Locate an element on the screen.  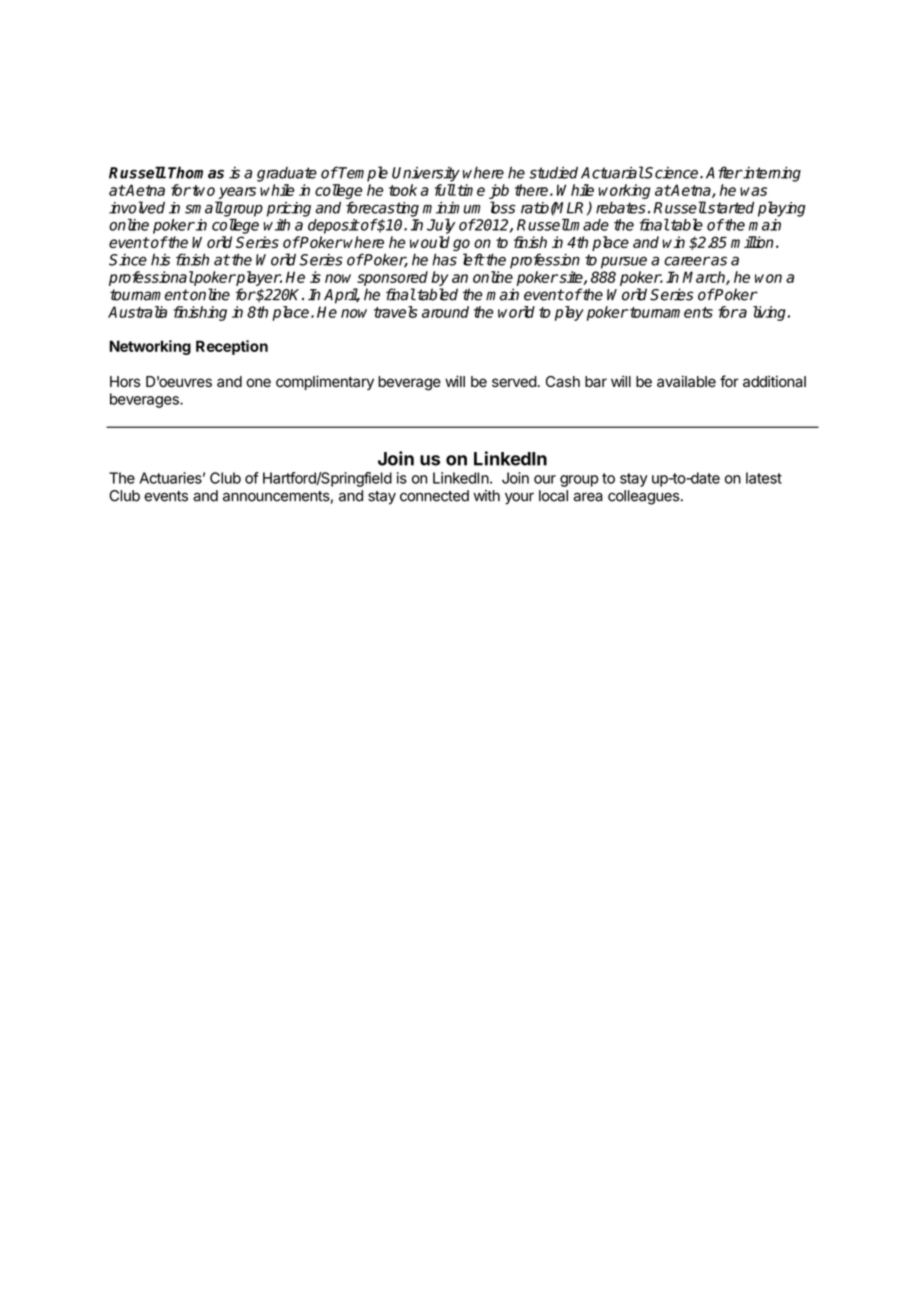
win is located at coordinates (673, 242).
